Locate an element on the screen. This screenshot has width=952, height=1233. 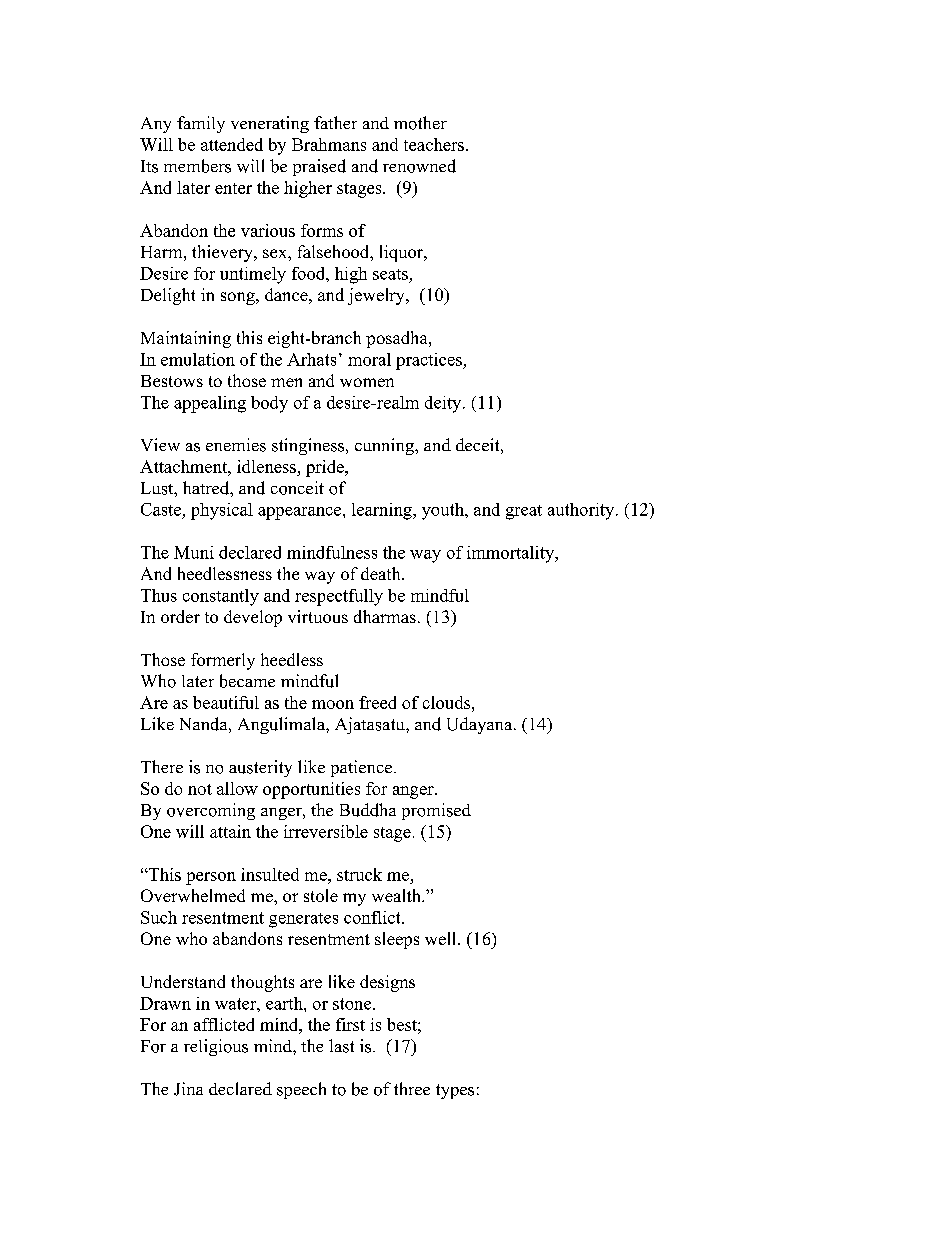
religious is located at coordinates (216, 1047).
